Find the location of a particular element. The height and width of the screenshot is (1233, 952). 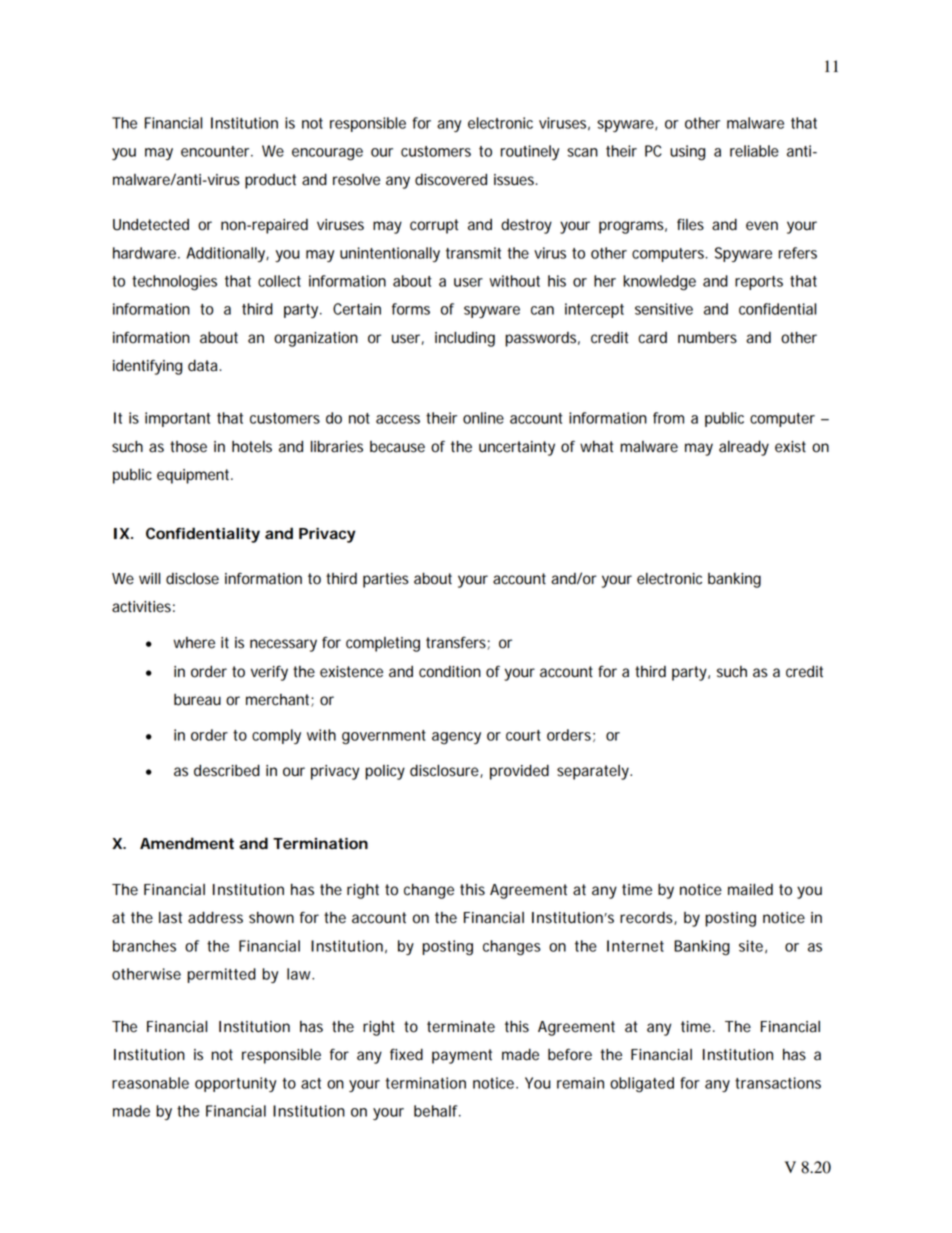

separately is located at coordinates (594, 772).
